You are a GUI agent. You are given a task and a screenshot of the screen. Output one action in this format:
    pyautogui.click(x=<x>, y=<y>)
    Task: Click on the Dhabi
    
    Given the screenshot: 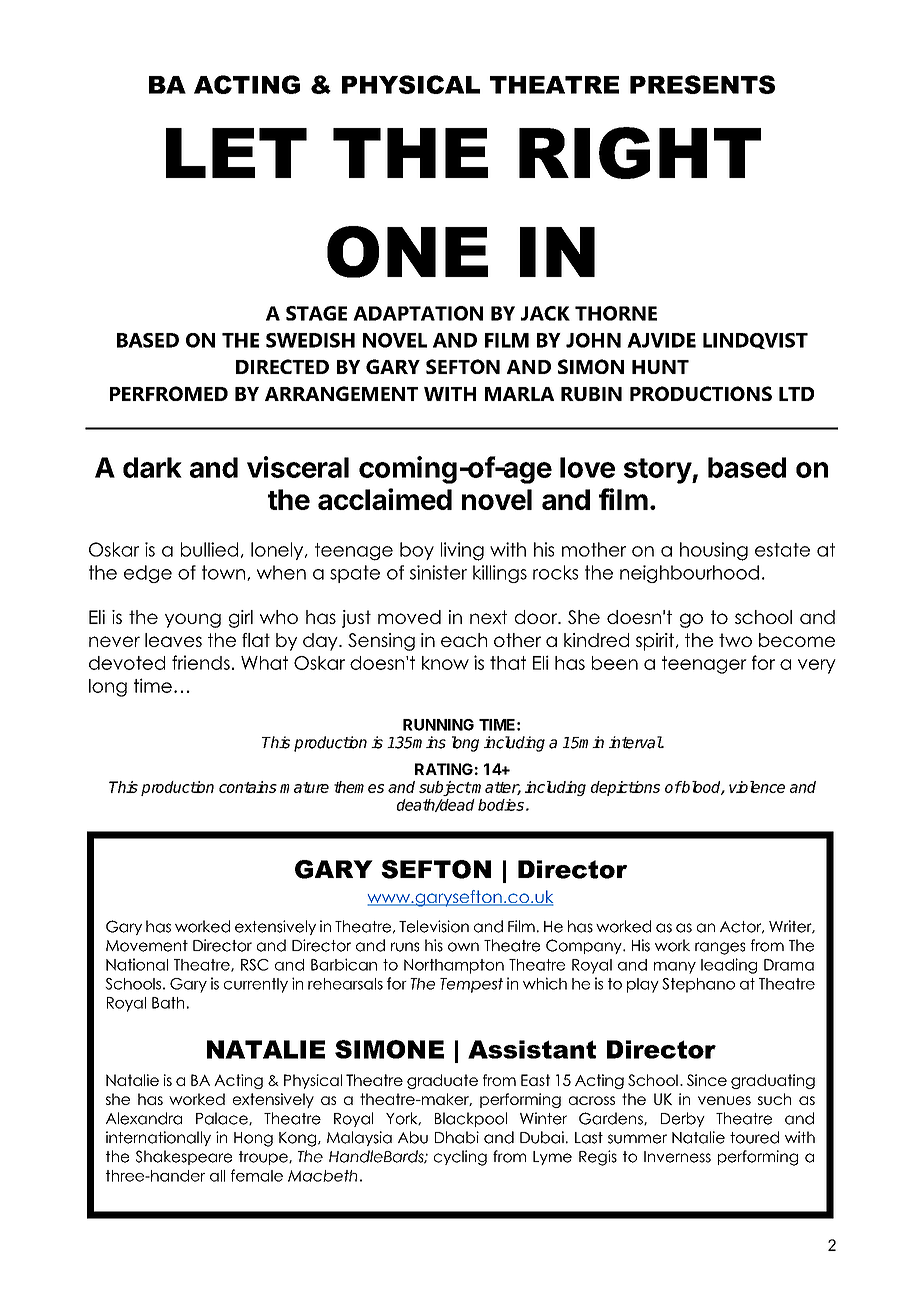 What is the action you would take?
    pyautogui.click(x=457, y=1137)
